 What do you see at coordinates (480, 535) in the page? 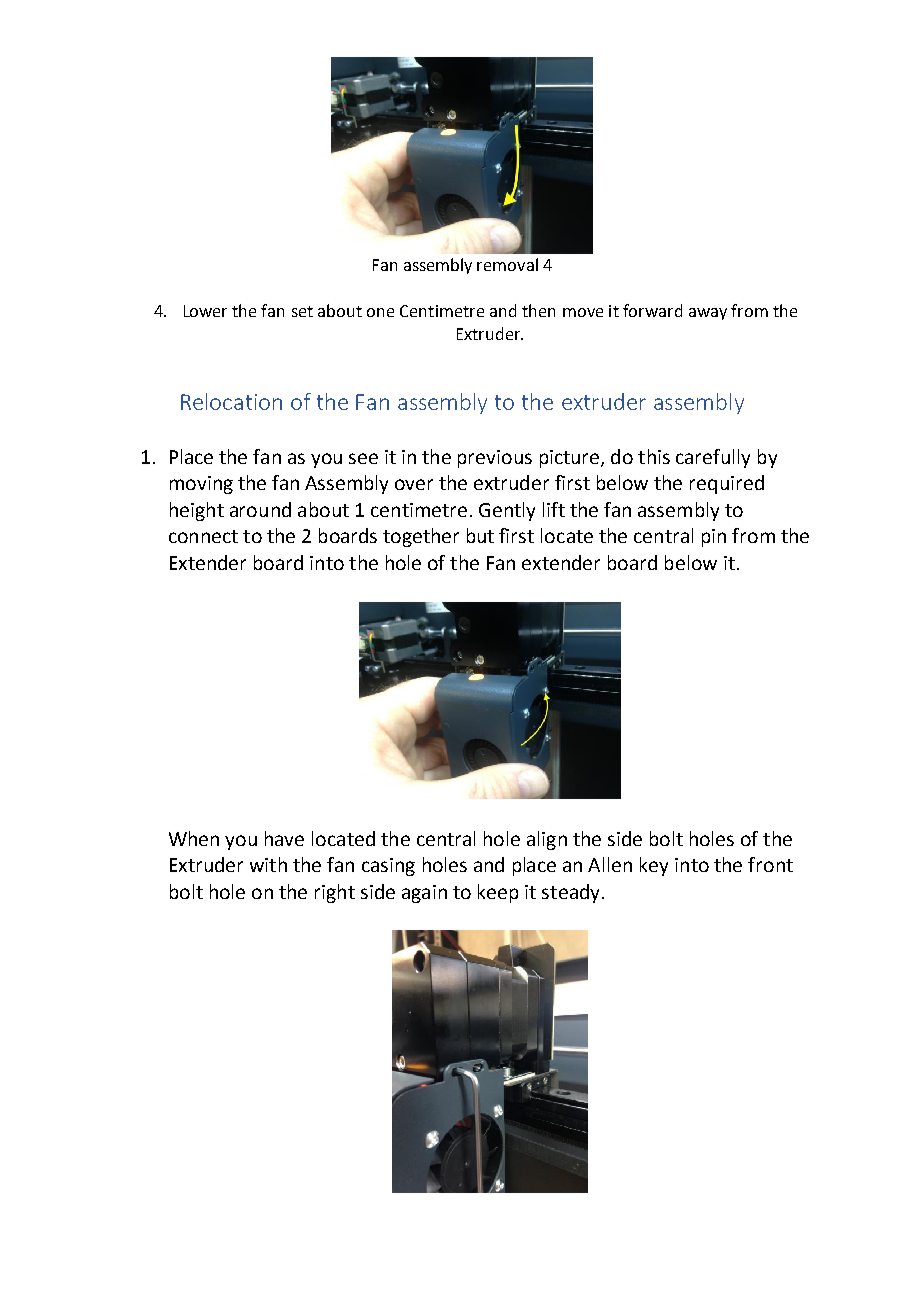
I see `but` at bounding box center [480, 535].
